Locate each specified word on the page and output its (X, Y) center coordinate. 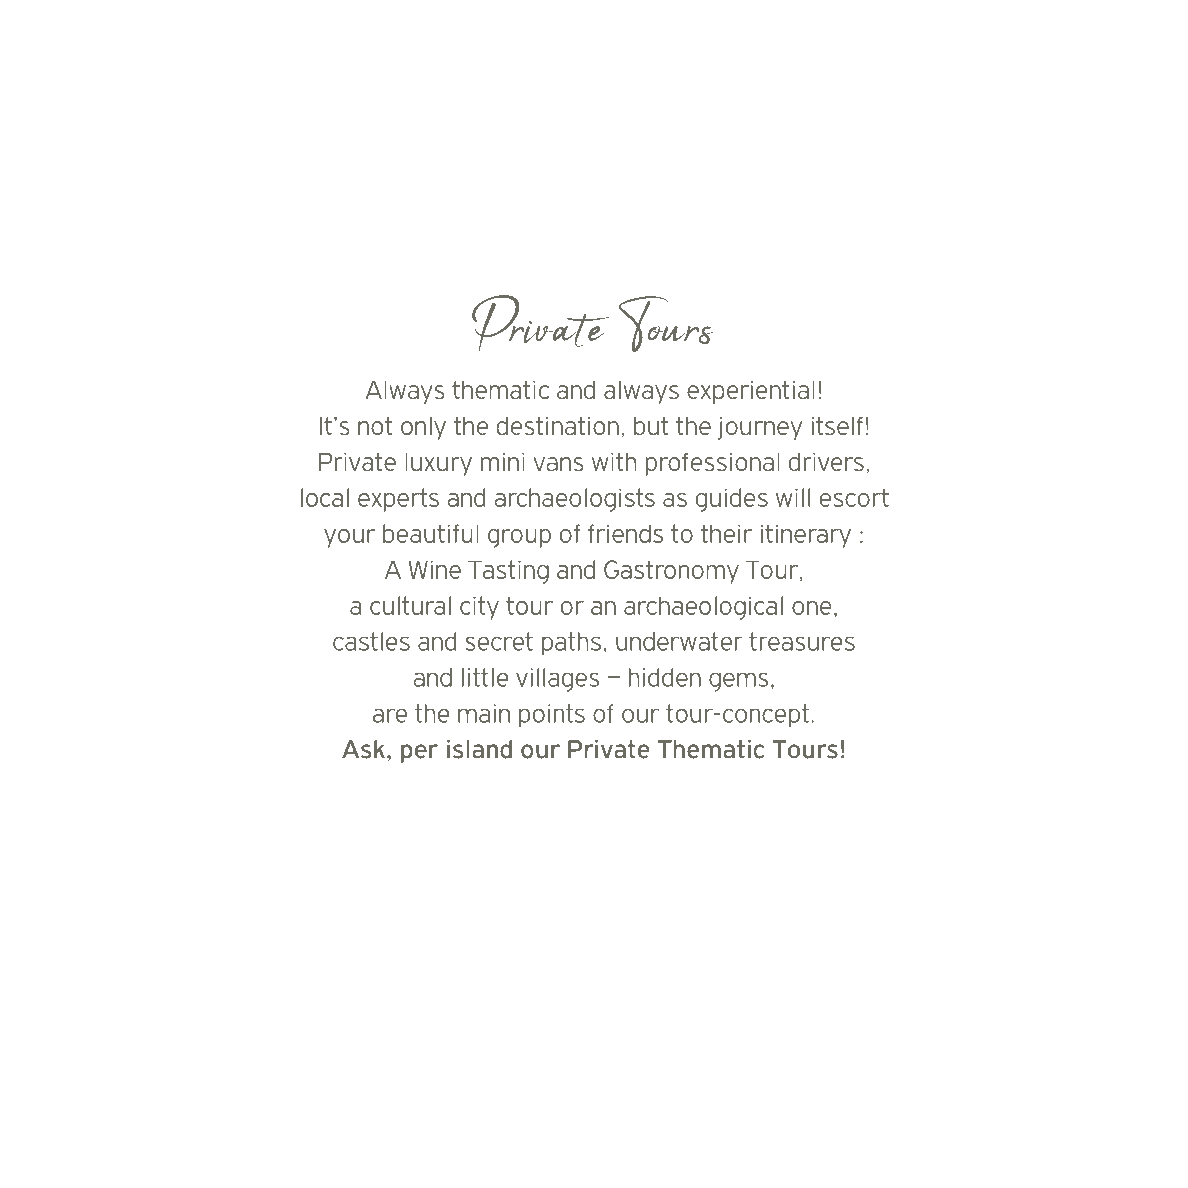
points (552, 716)
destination (557, 425)
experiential (751, 392)
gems (738, 682)
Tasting (508, 572)
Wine (434, 569)
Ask (363, 749)
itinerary (806, 536)
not (375, 426)
